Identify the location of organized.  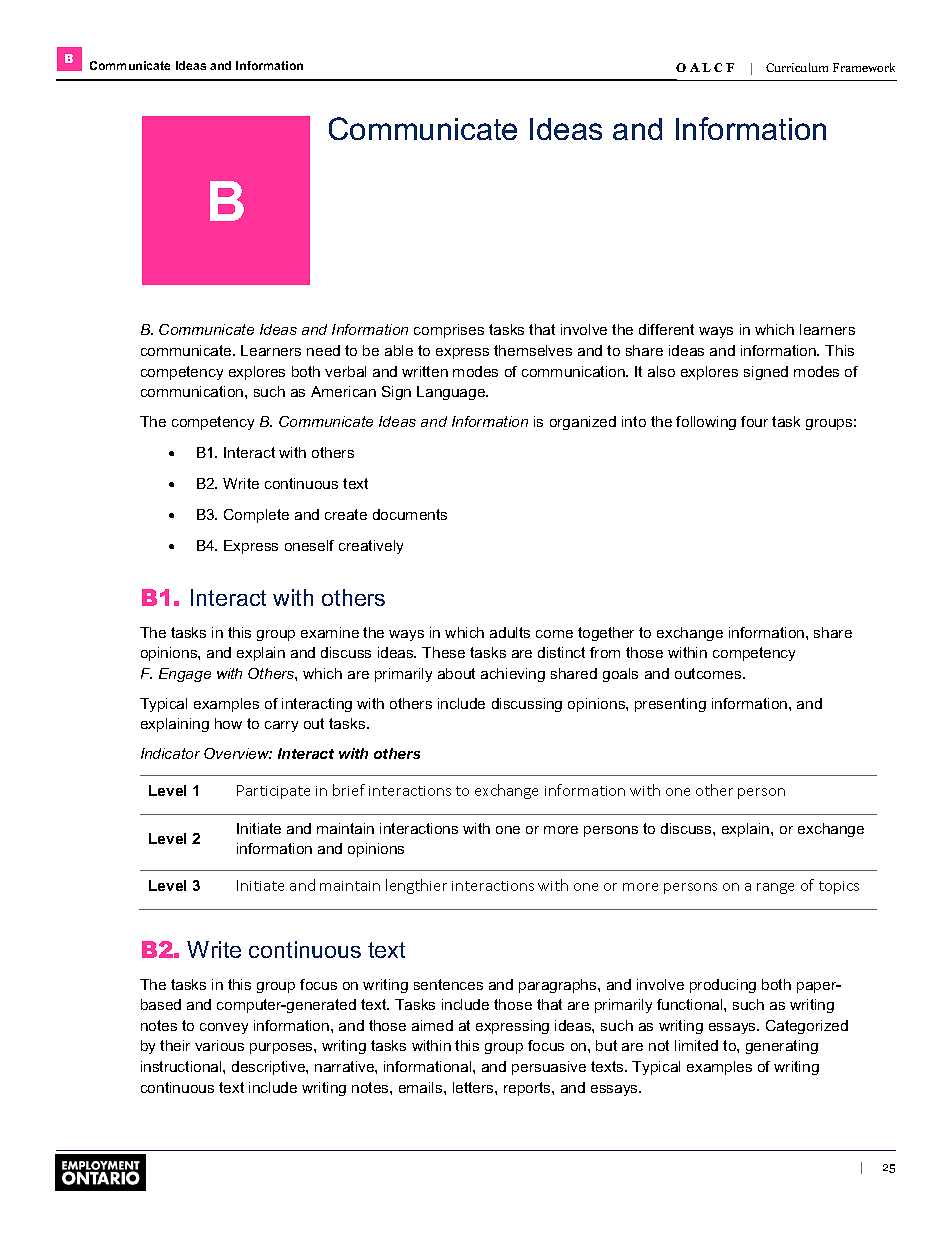
(583, 423).
